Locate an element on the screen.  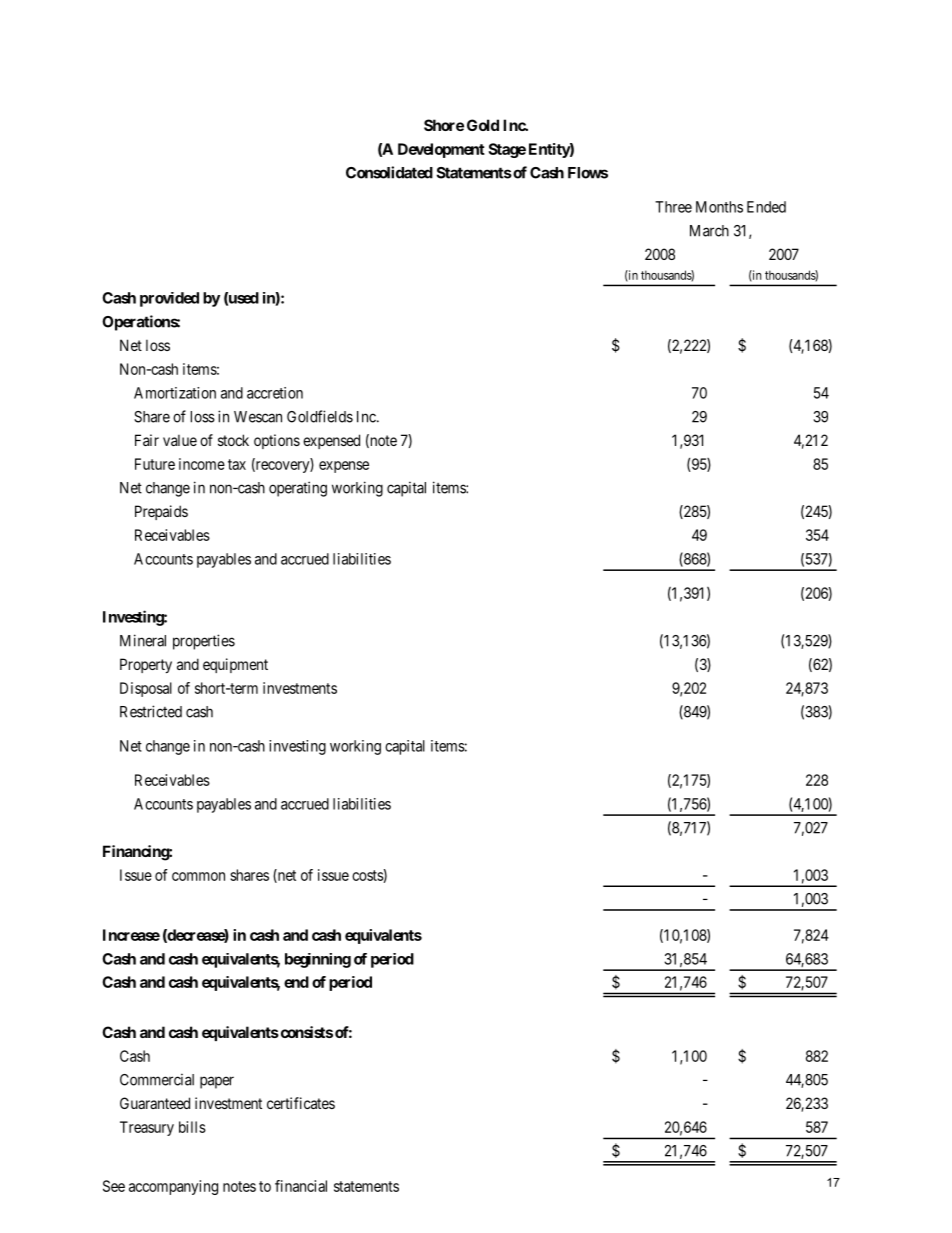
March is located at coordinates (709, 231).
